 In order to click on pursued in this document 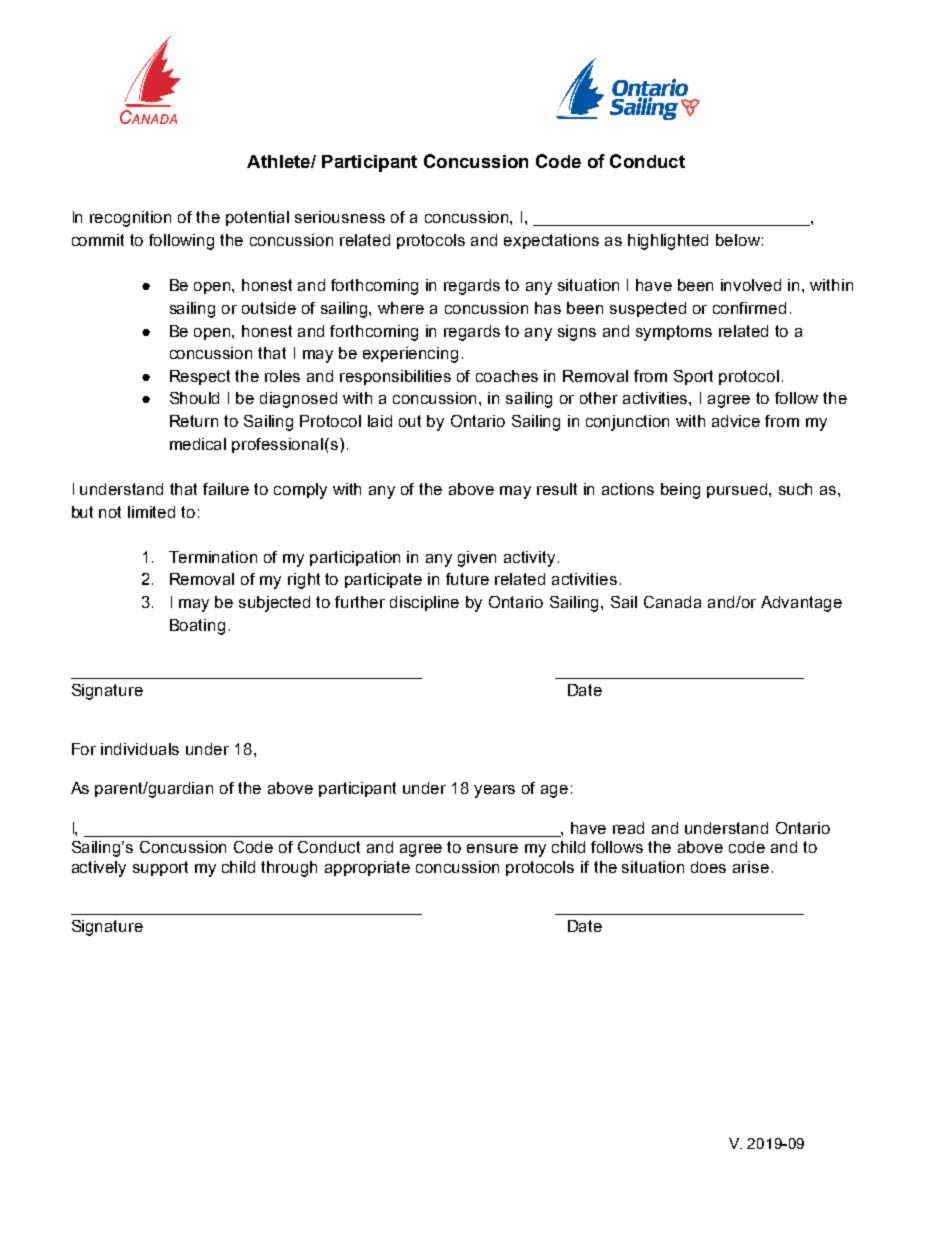, I will do `click(738, 490)`.
